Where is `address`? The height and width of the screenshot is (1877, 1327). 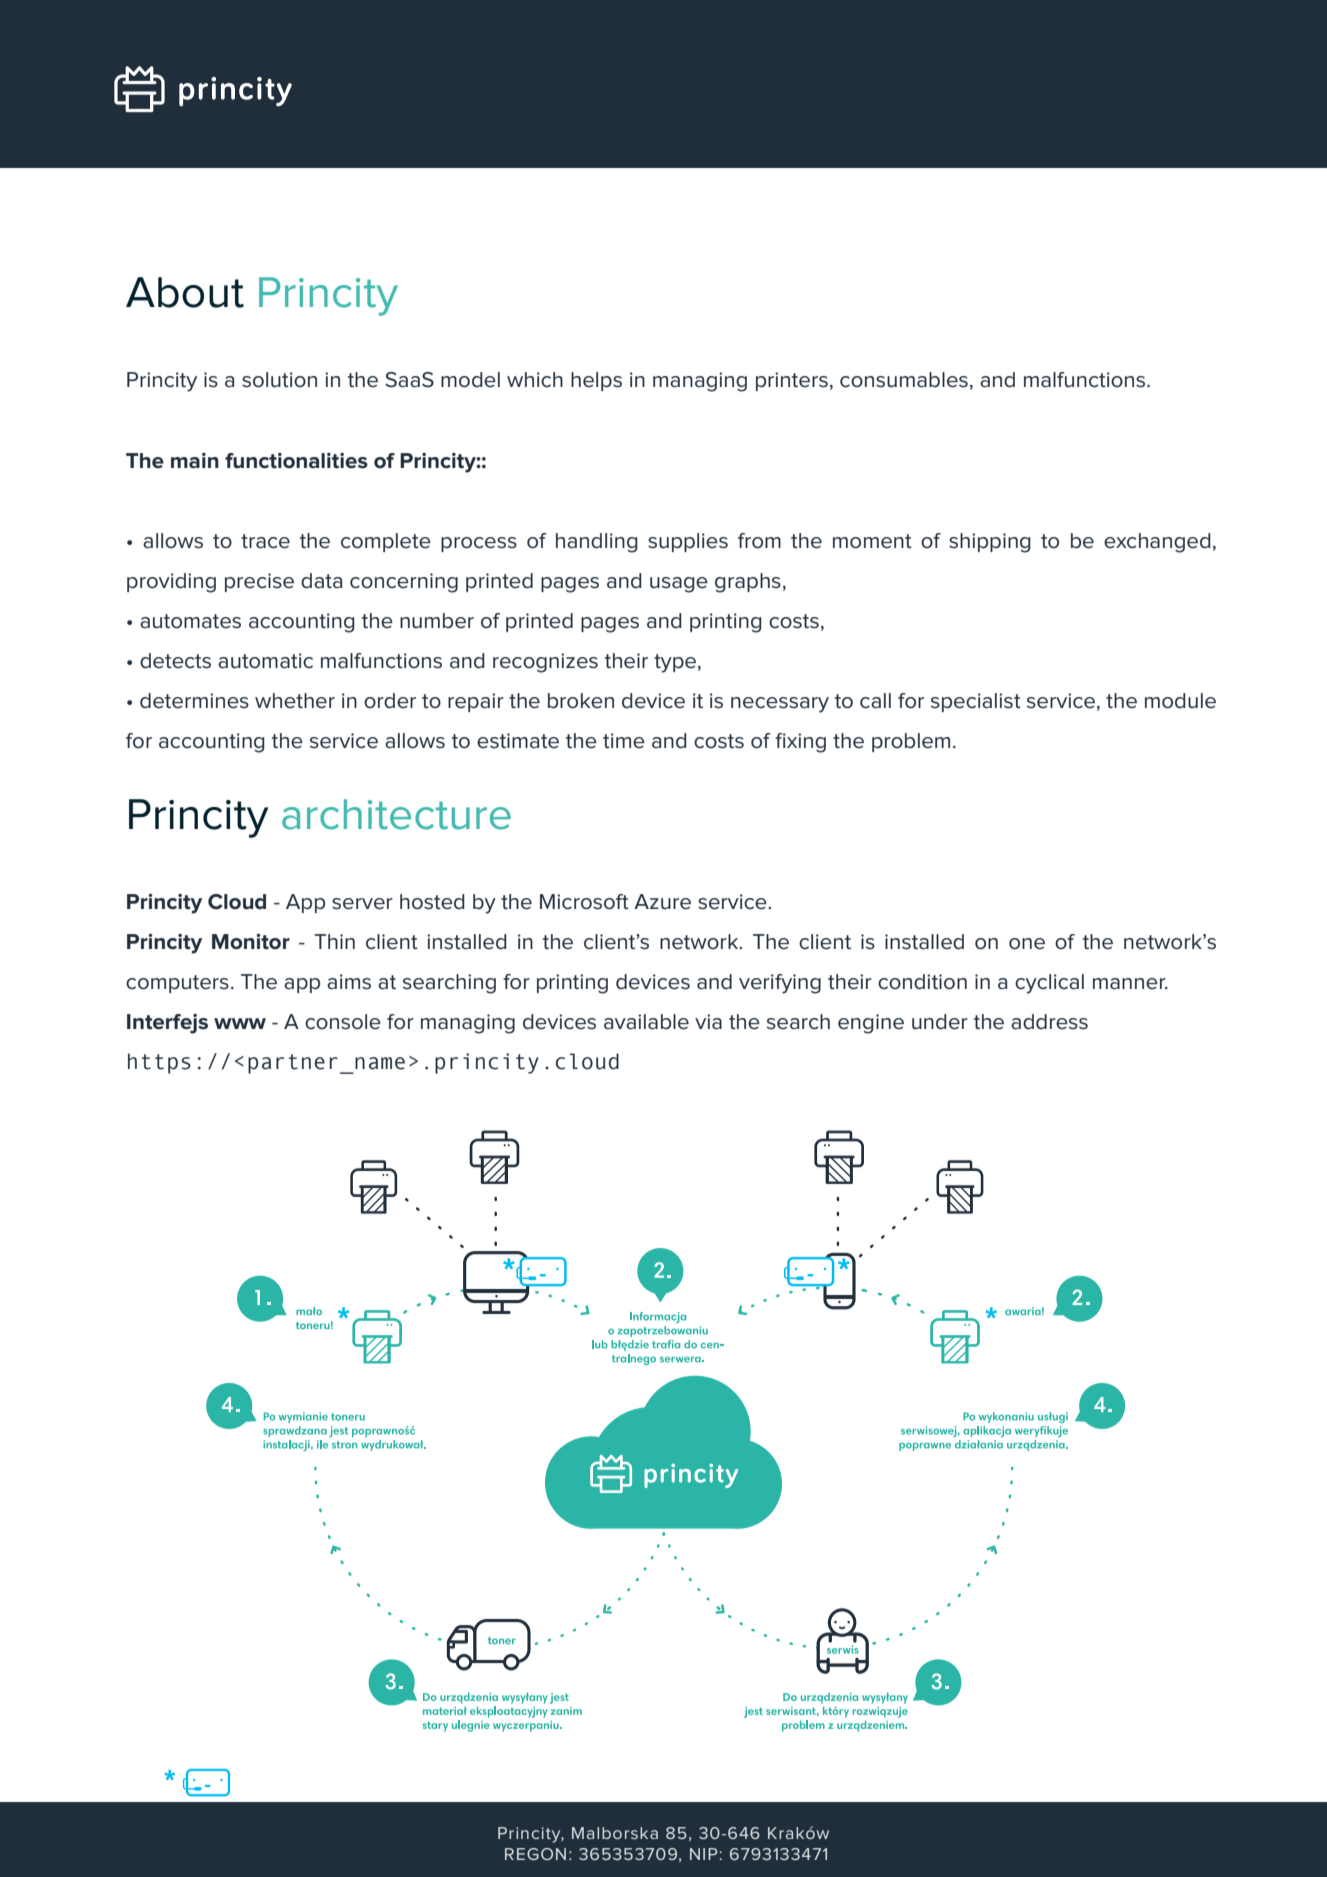
address is located at coordinates (1049, 1022).
